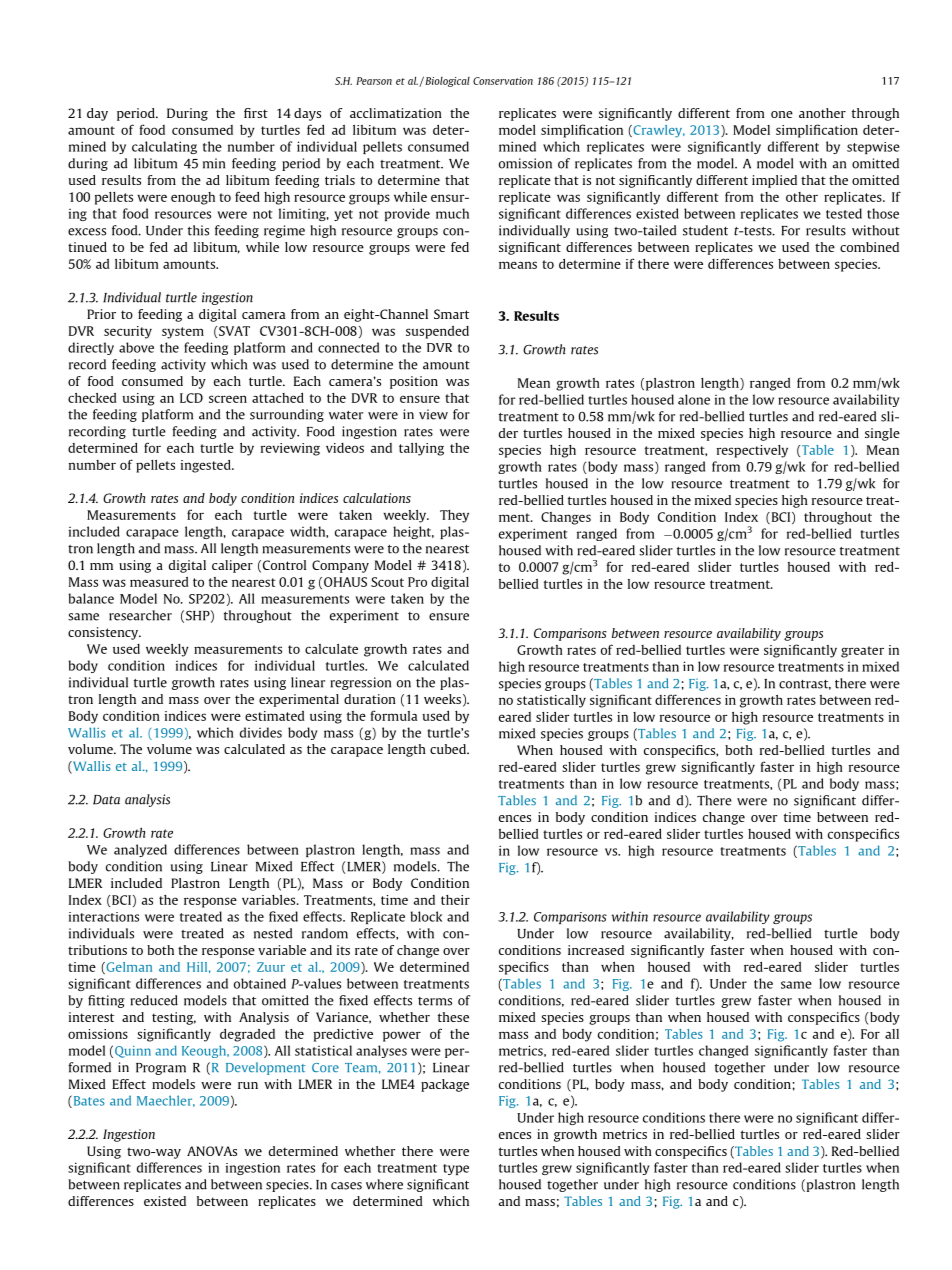  I want to click on tallying, so click(421, 449).
